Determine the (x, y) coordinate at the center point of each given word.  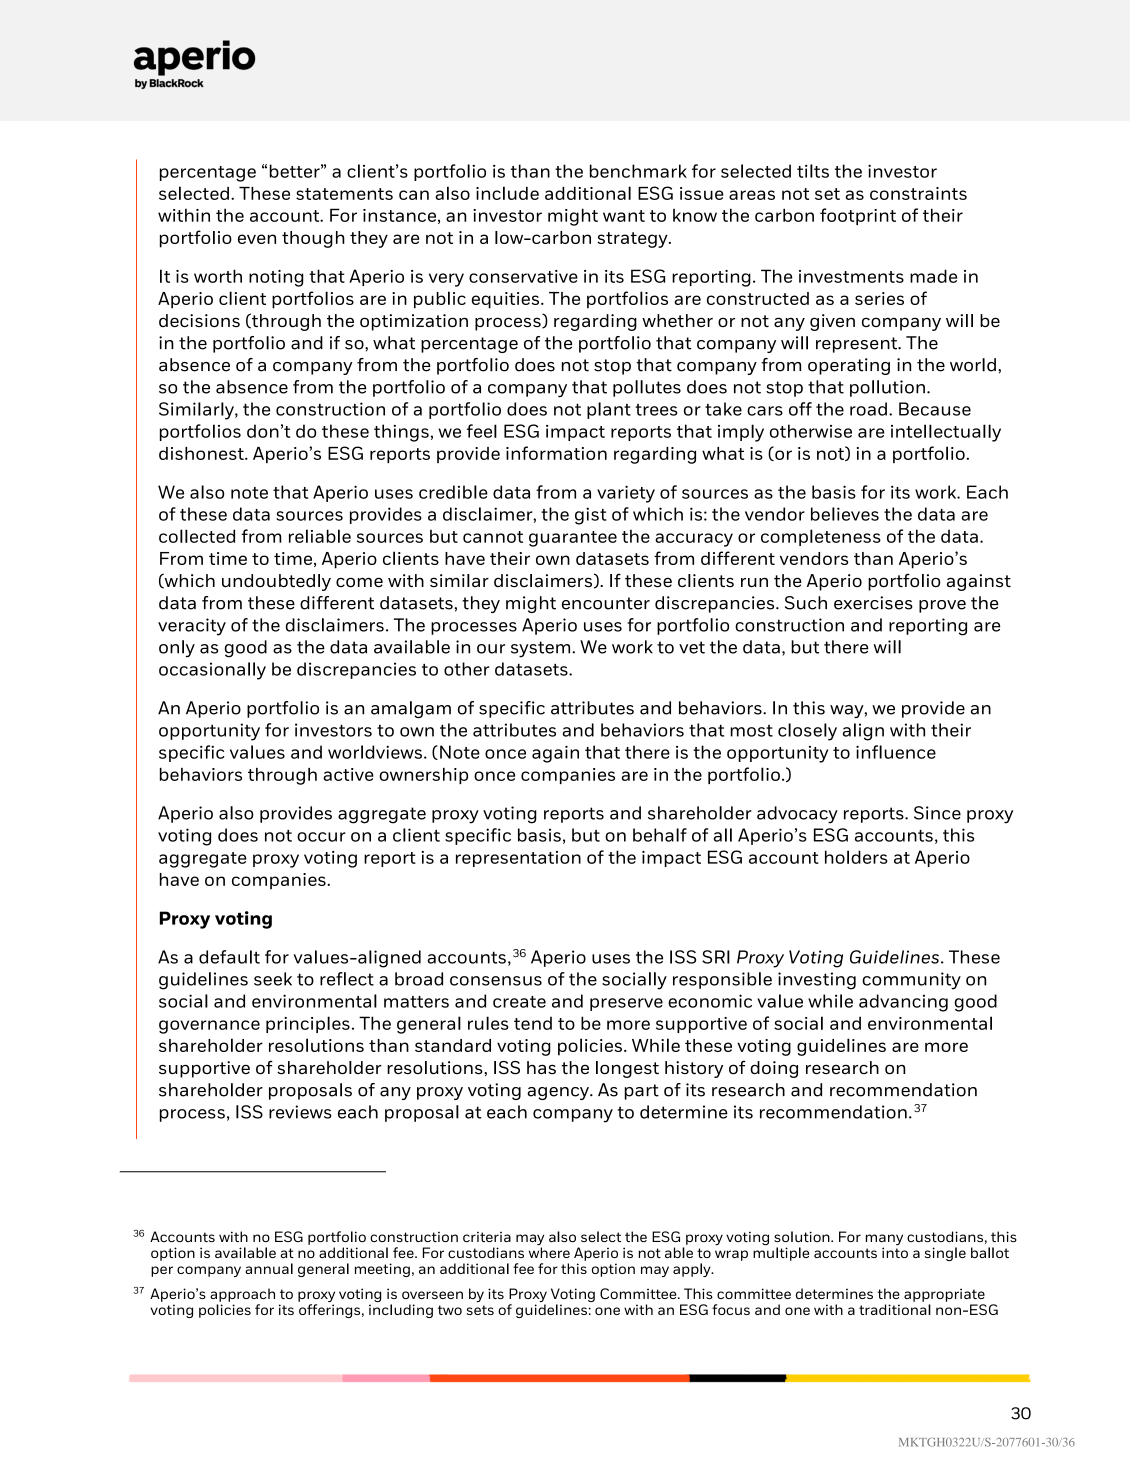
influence (896, 752)
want (624, 216)
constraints (918, 193)
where (549, 1251)
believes (845, 514)
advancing (903, 1003)
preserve (626, 1004)
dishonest (202, 453)
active (348, 774)
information (556, 453)
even (257, 239)
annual (269, 1268)
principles (308, 1024)
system (542, 649)
